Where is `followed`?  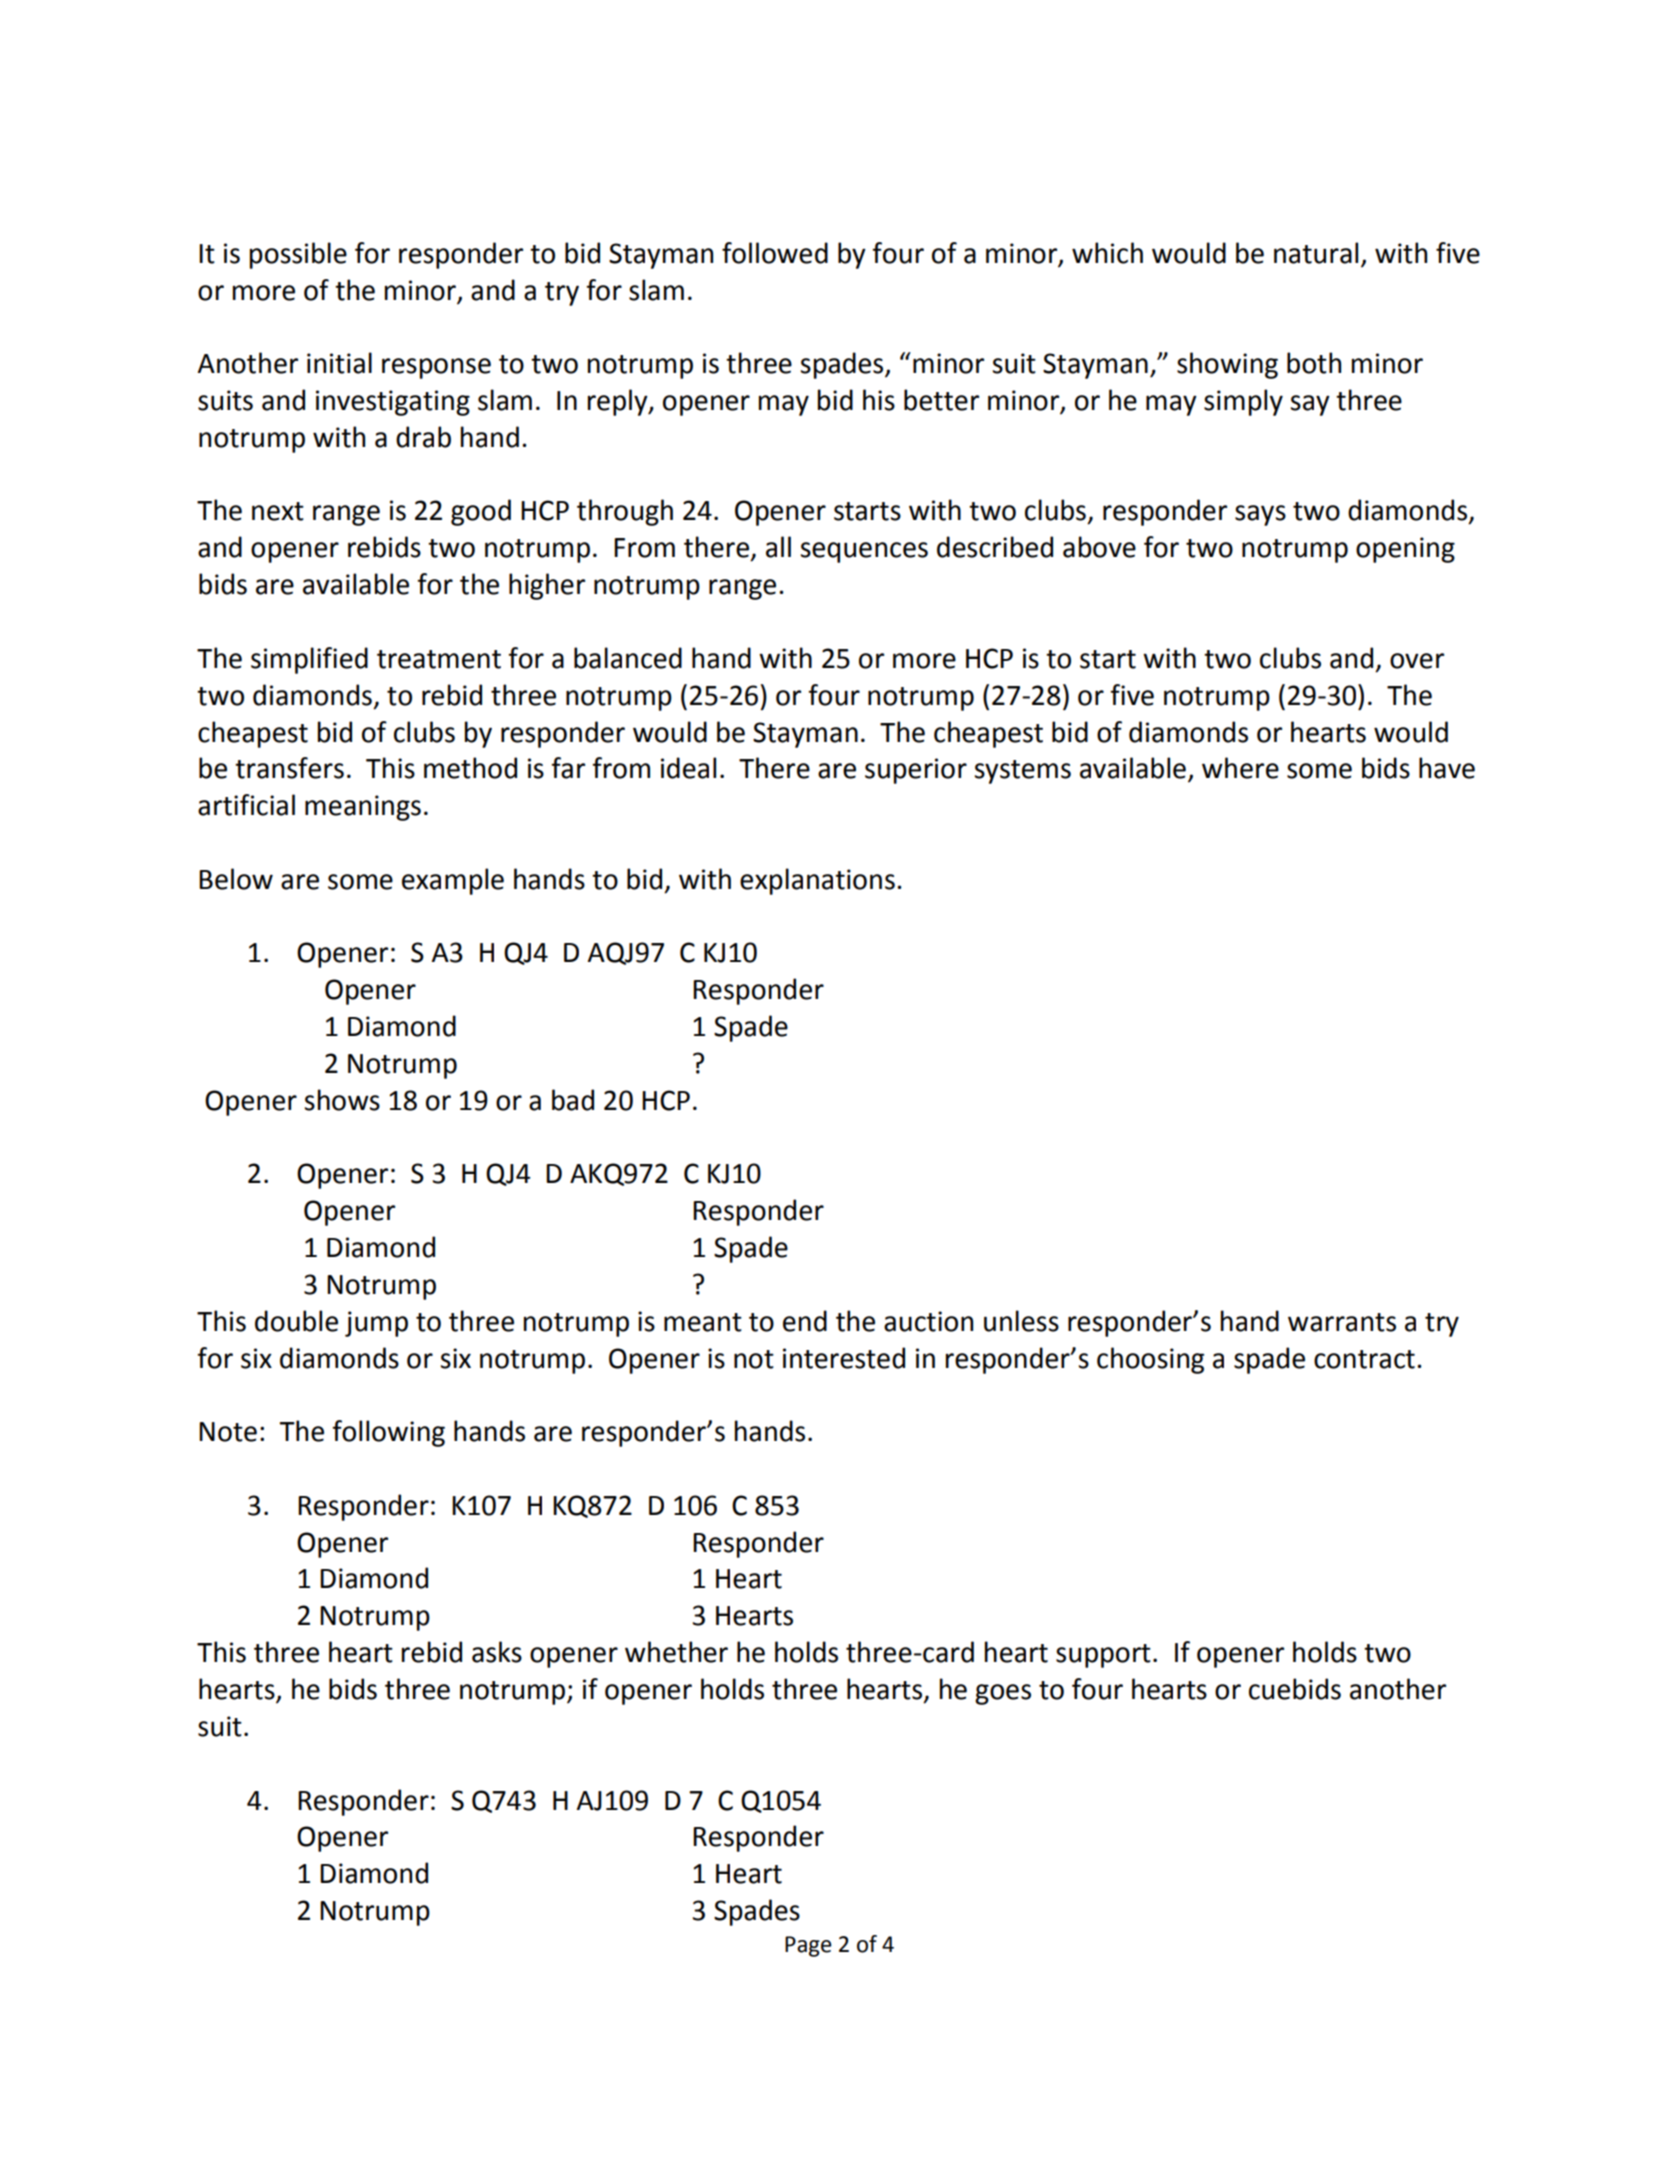 followed is located at coordinates (775, 253).
